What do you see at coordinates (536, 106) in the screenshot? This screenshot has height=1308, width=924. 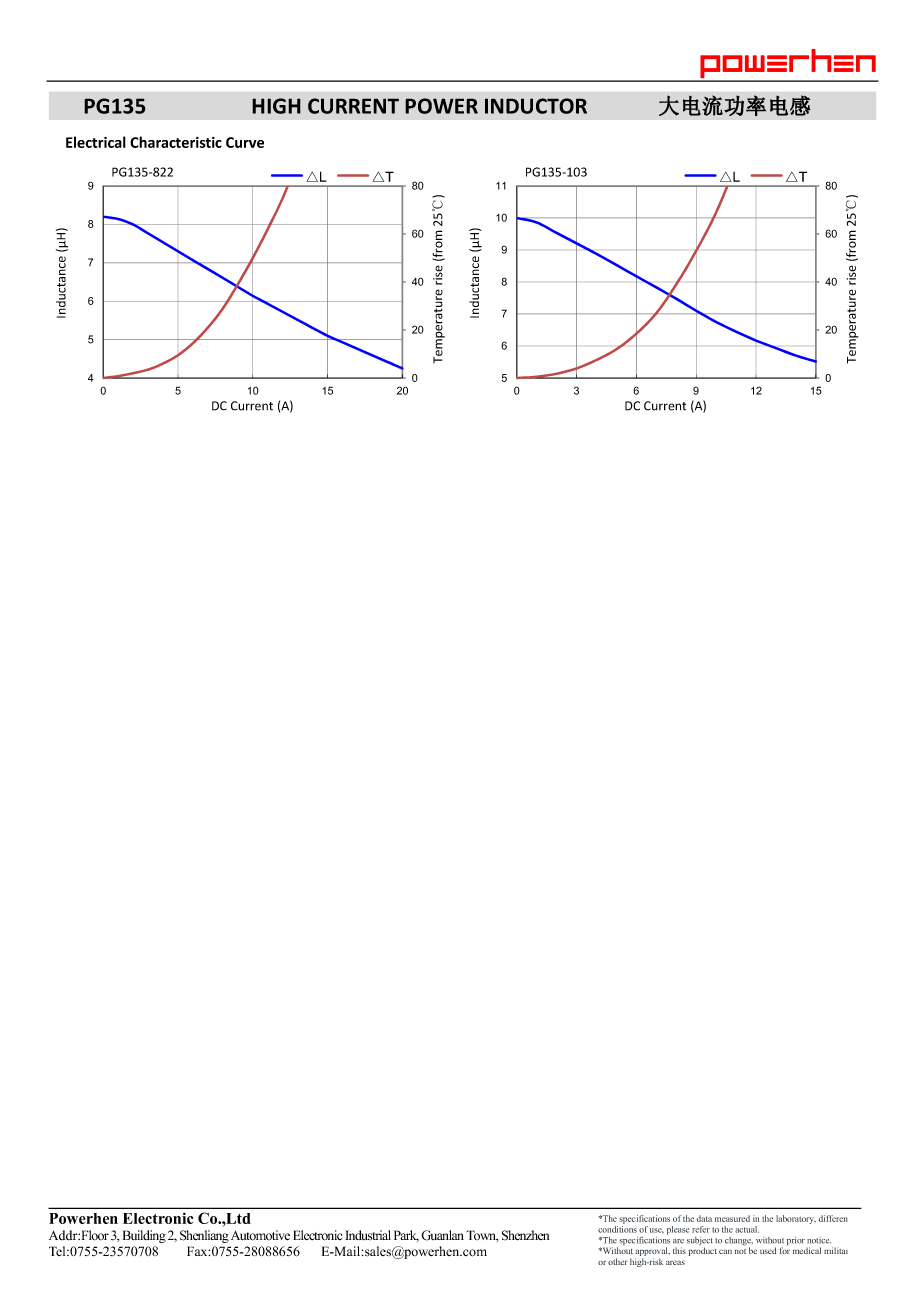 I see `INDUCTOR` at bounding box center [536, 106].
